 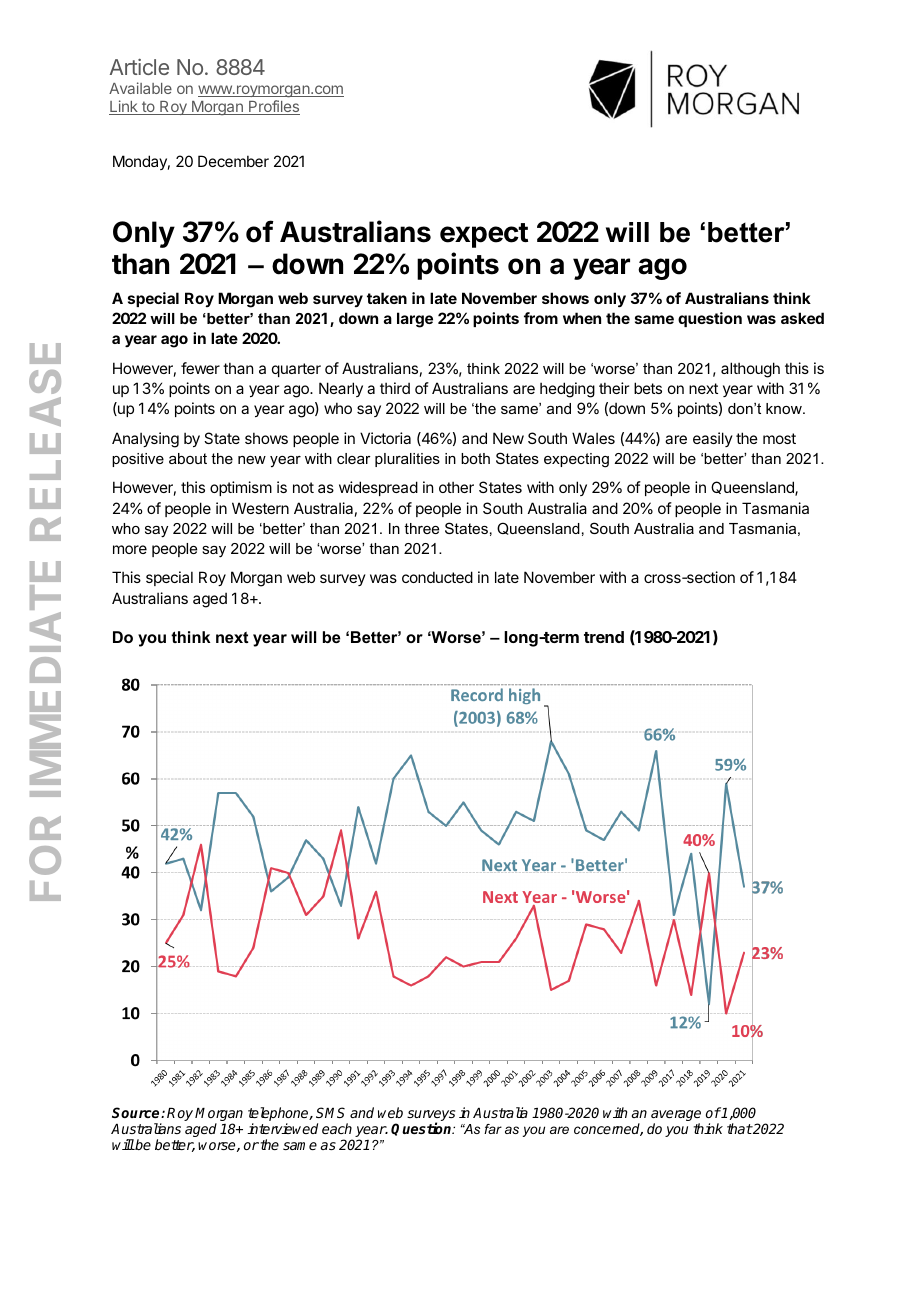 What do you see at coordinates (200, 368) in the screenshot?
I see `fewer` at bounding box center [200, 368].
